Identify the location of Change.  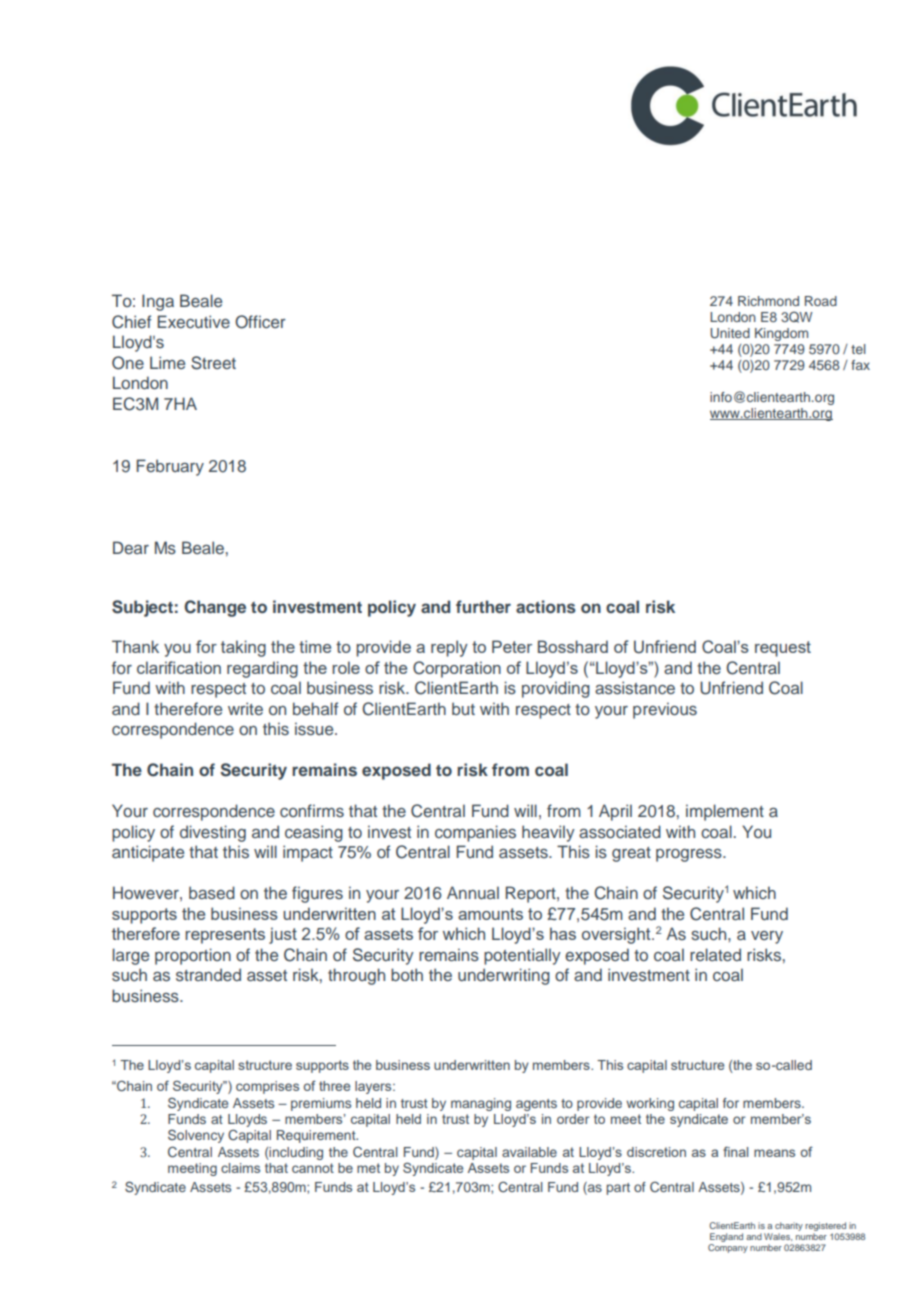
(215, 608).
